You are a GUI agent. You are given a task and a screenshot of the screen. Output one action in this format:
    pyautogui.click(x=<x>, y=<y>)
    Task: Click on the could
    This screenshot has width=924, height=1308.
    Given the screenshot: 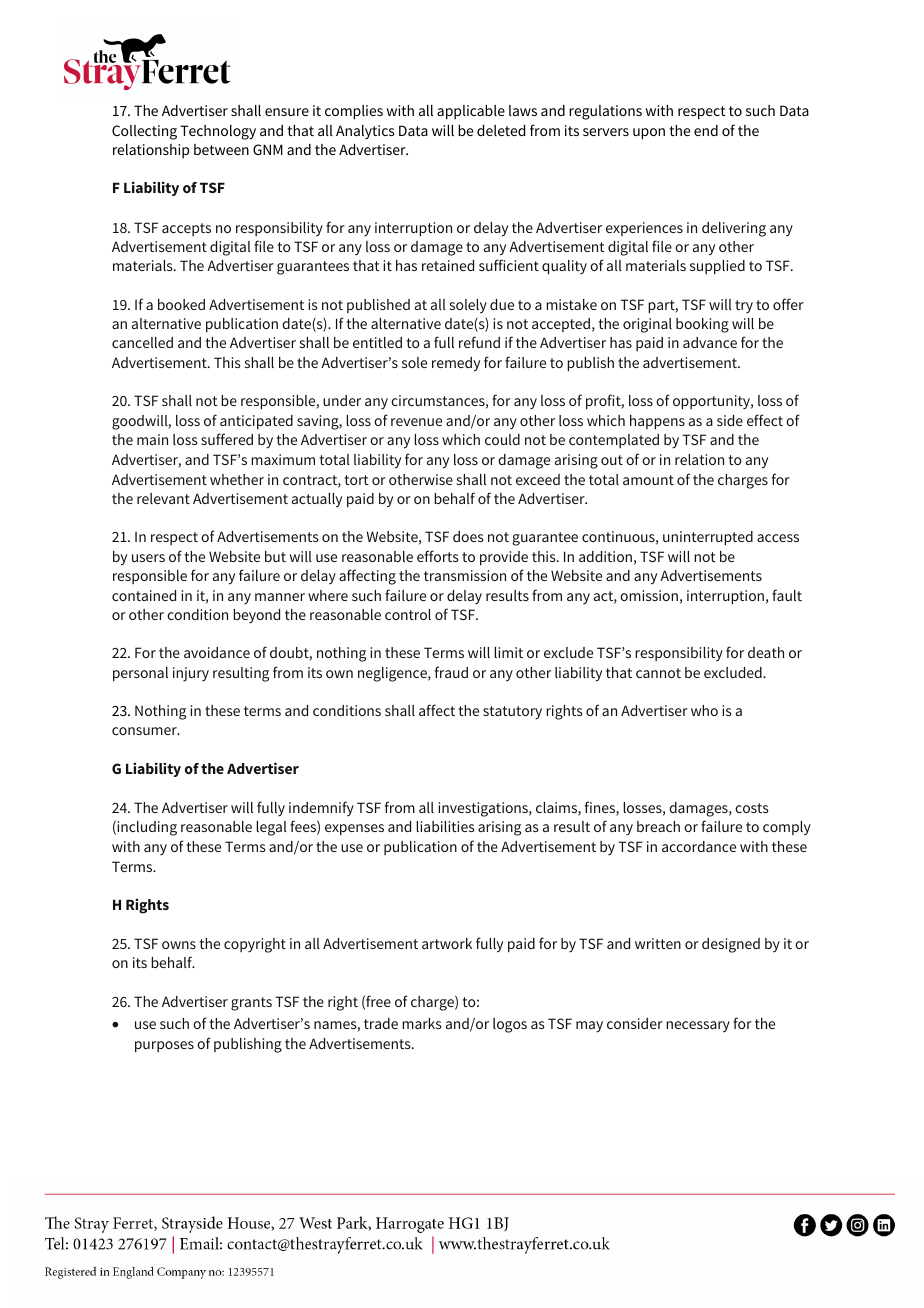 What is the action you would take?
    pyautogui.click(x=502, y=439)
